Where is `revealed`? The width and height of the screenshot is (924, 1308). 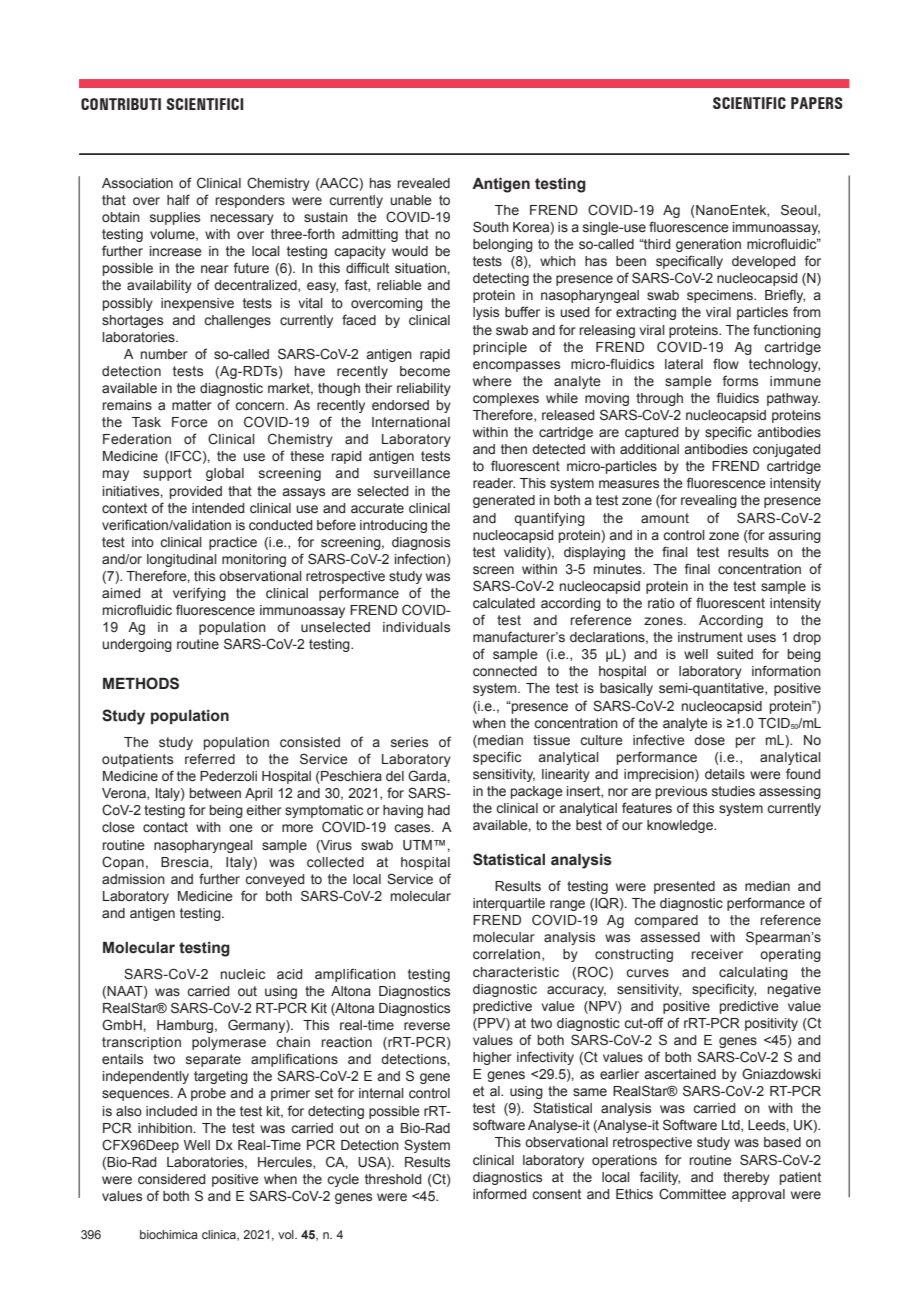 revealed is located at coordinates (424, 183).
